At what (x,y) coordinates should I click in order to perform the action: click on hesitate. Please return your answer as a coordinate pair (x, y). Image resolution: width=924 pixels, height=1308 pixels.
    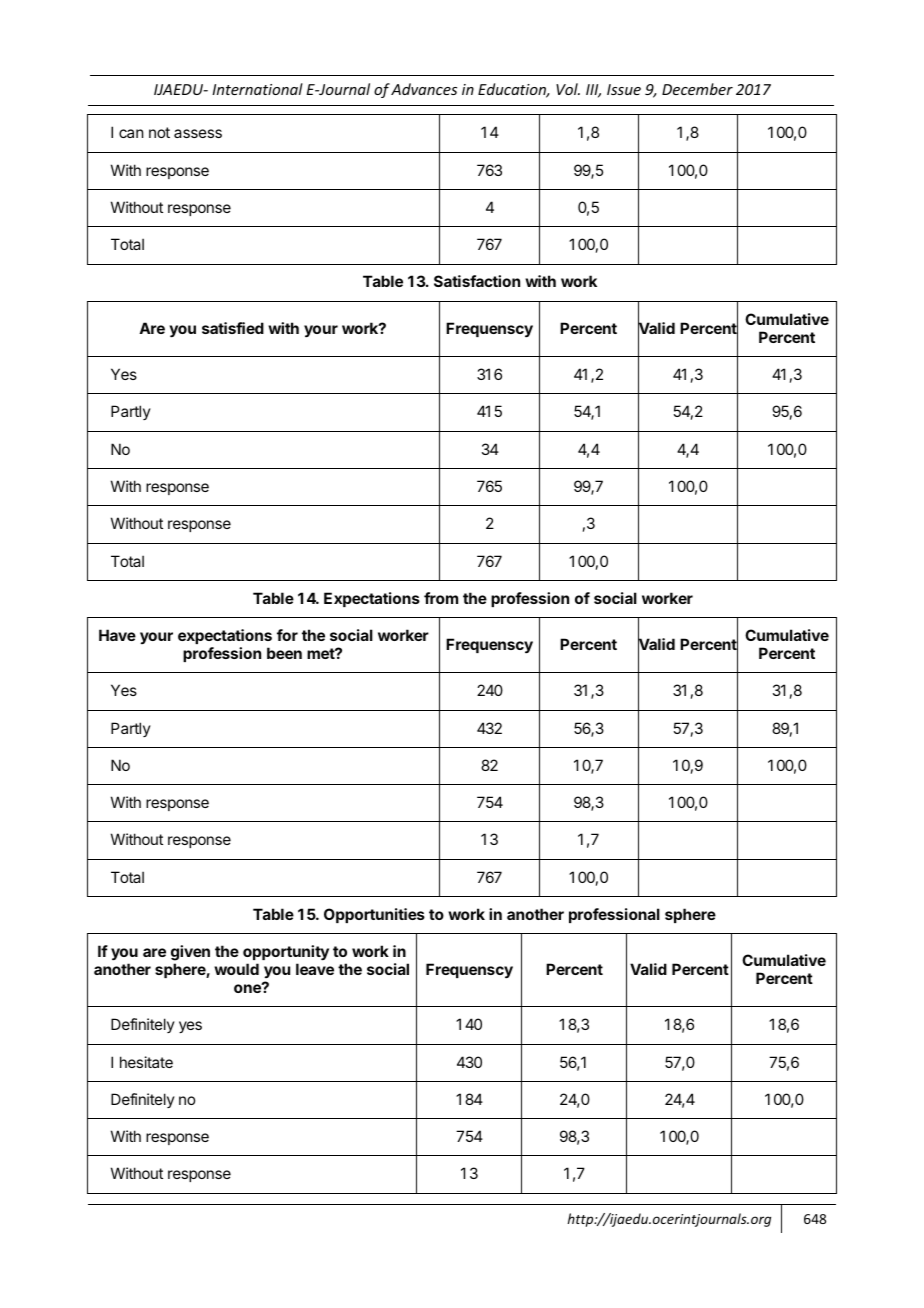
    Looking at the image, I should click on (146, 1062).
